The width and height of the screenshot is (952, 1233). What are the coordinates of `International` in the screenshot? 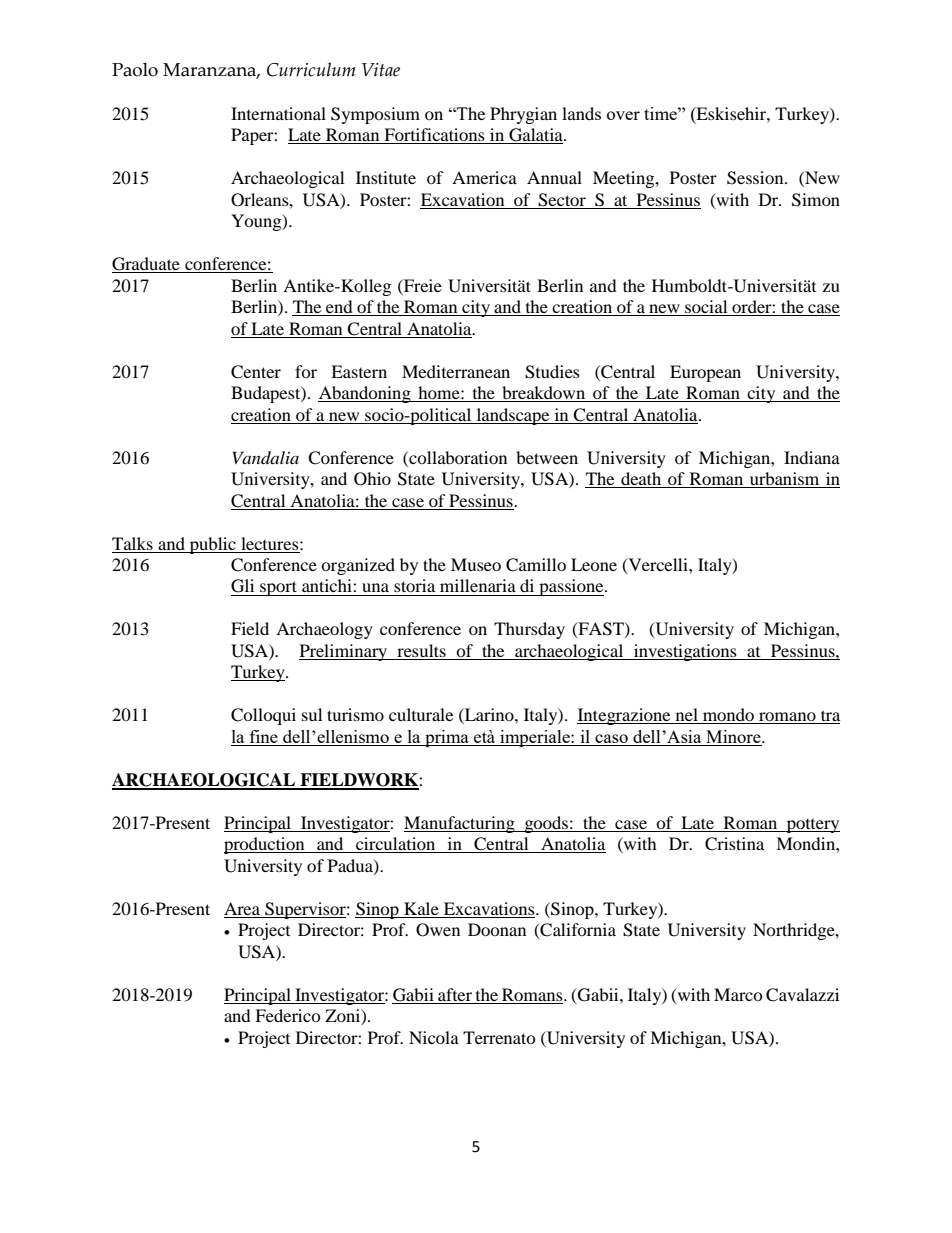 It's located at (278, 113).
